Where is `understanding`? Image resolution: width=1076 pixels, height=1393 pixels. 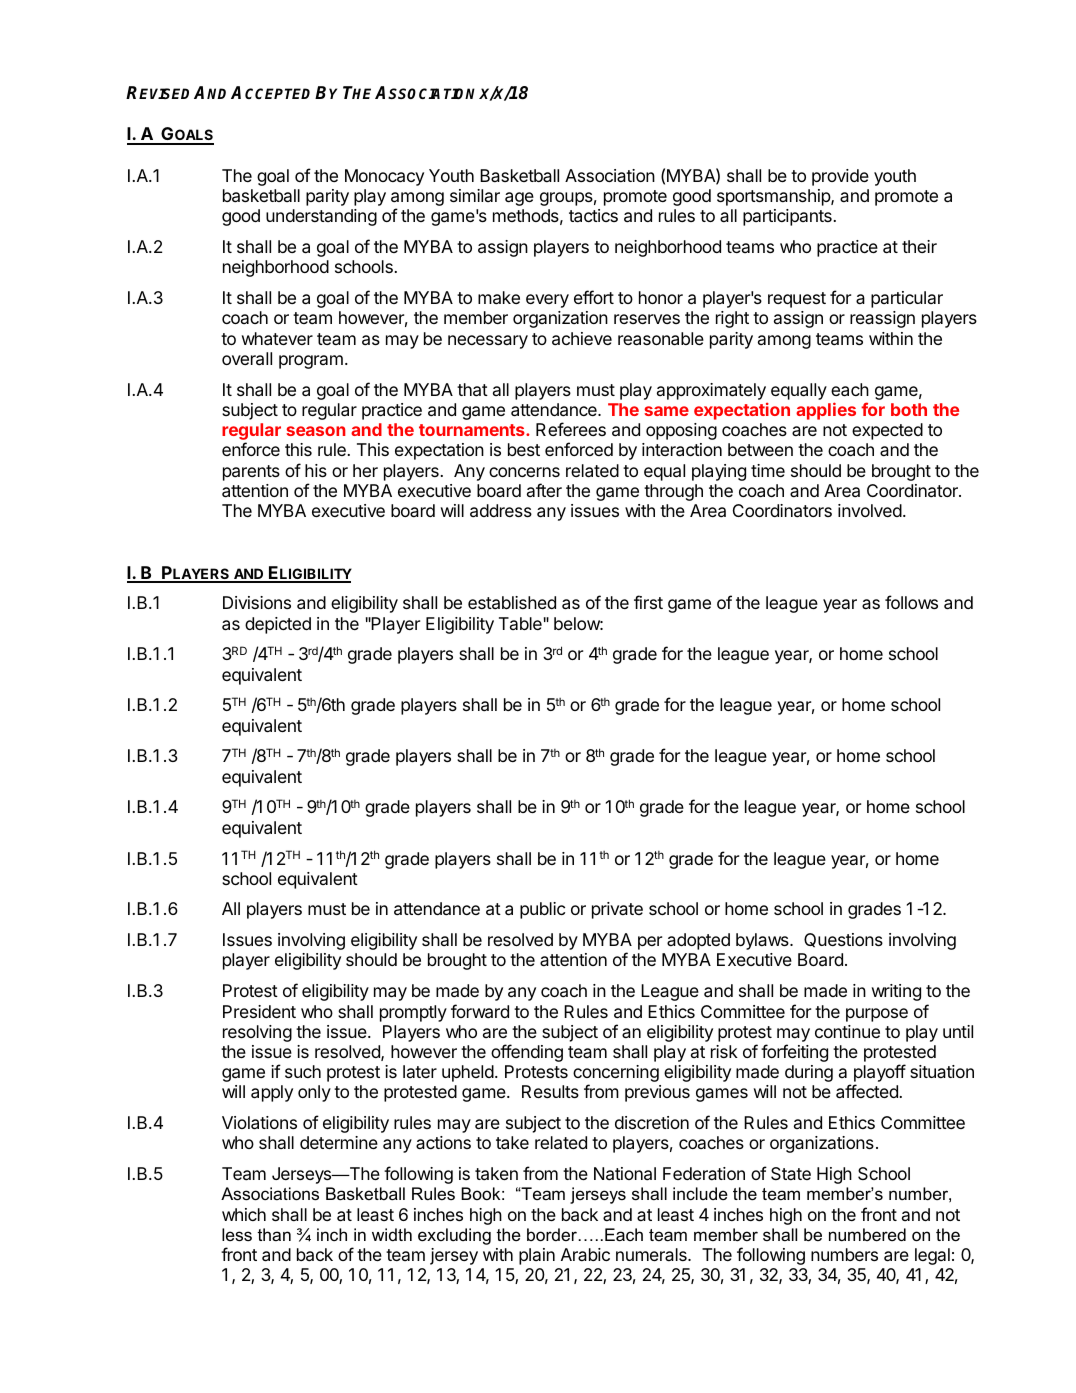 understanding is located at coordinates (321, 217).
